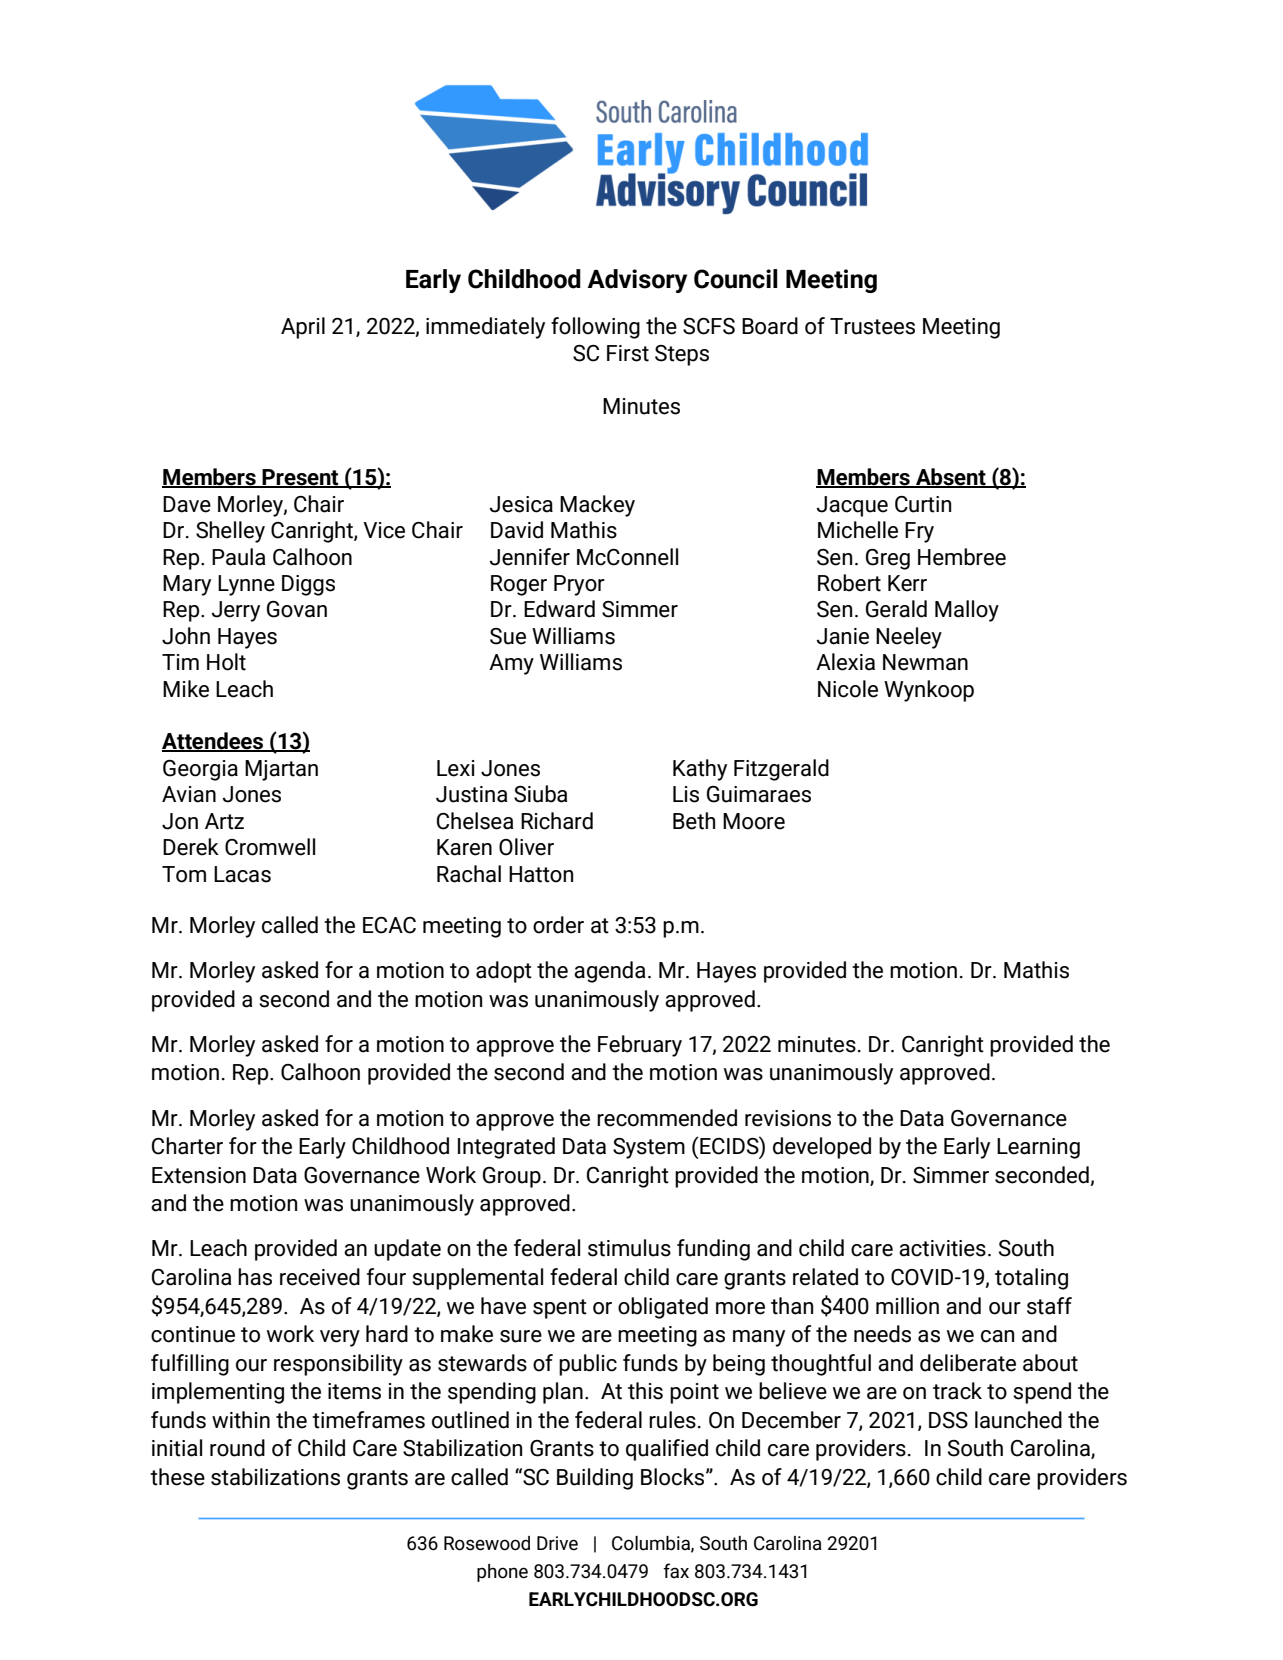 The width and height of the screenshot is (1283, 1660). I want to click on order, so click(558, 925).
